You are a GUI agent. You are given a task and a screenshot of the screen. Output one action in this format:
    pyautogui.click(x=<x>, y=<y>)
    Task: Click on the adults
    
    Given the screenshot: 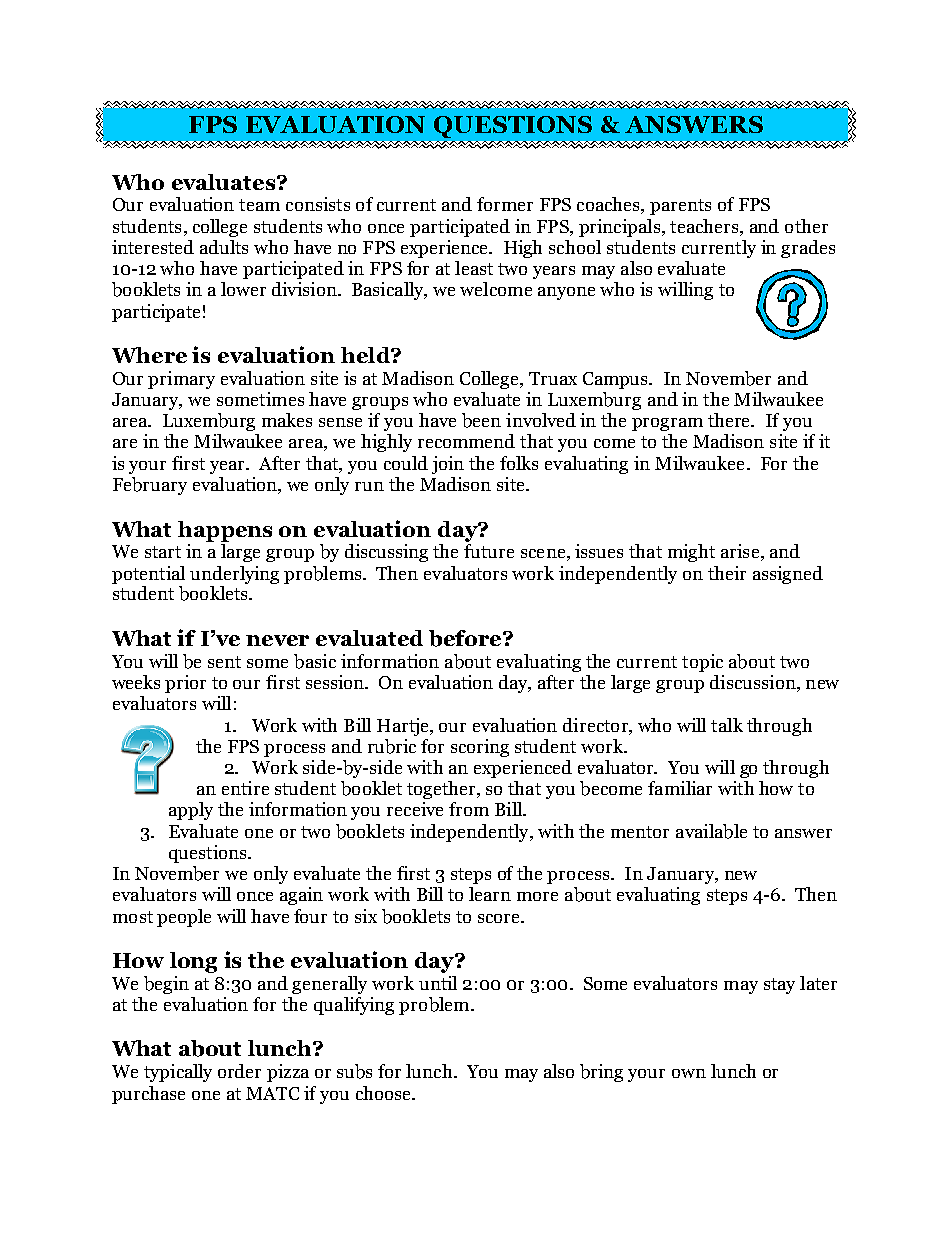 What is the action you would take?
    pyautogui.click(x=224, y=247)
